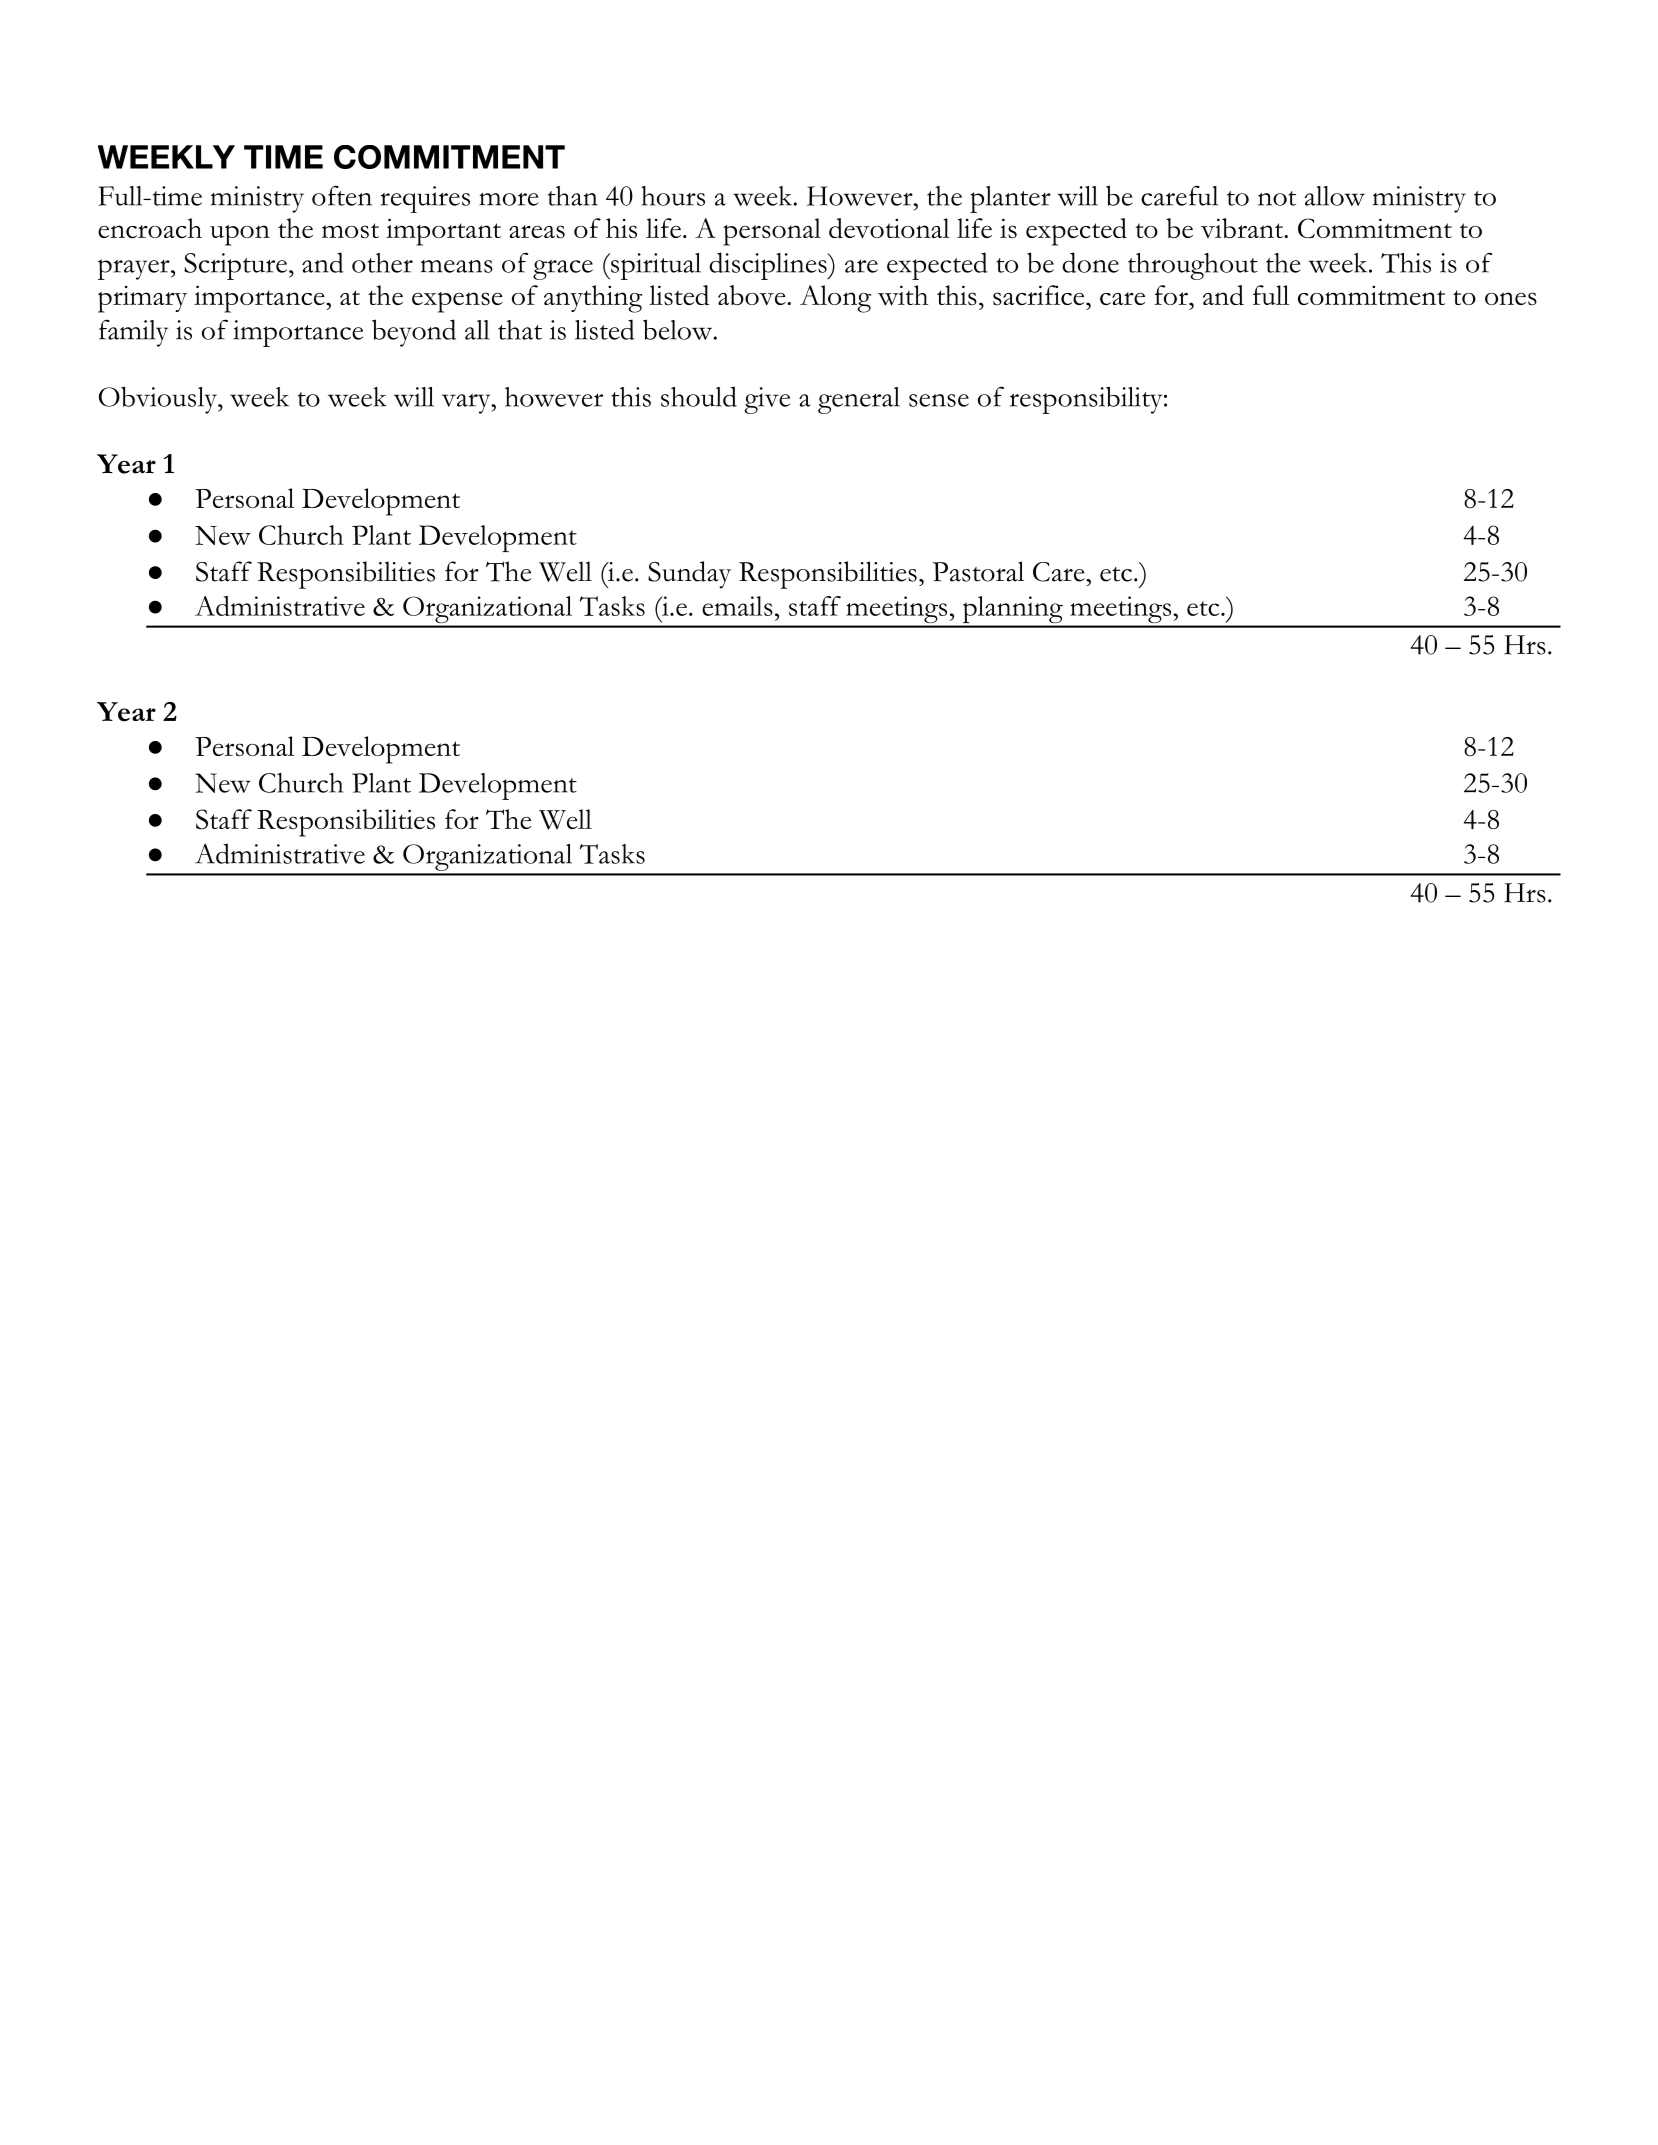  What do you see at coordinates (159, 400) in the document?
I see `Obviously` at bounding box center [159, 400].
